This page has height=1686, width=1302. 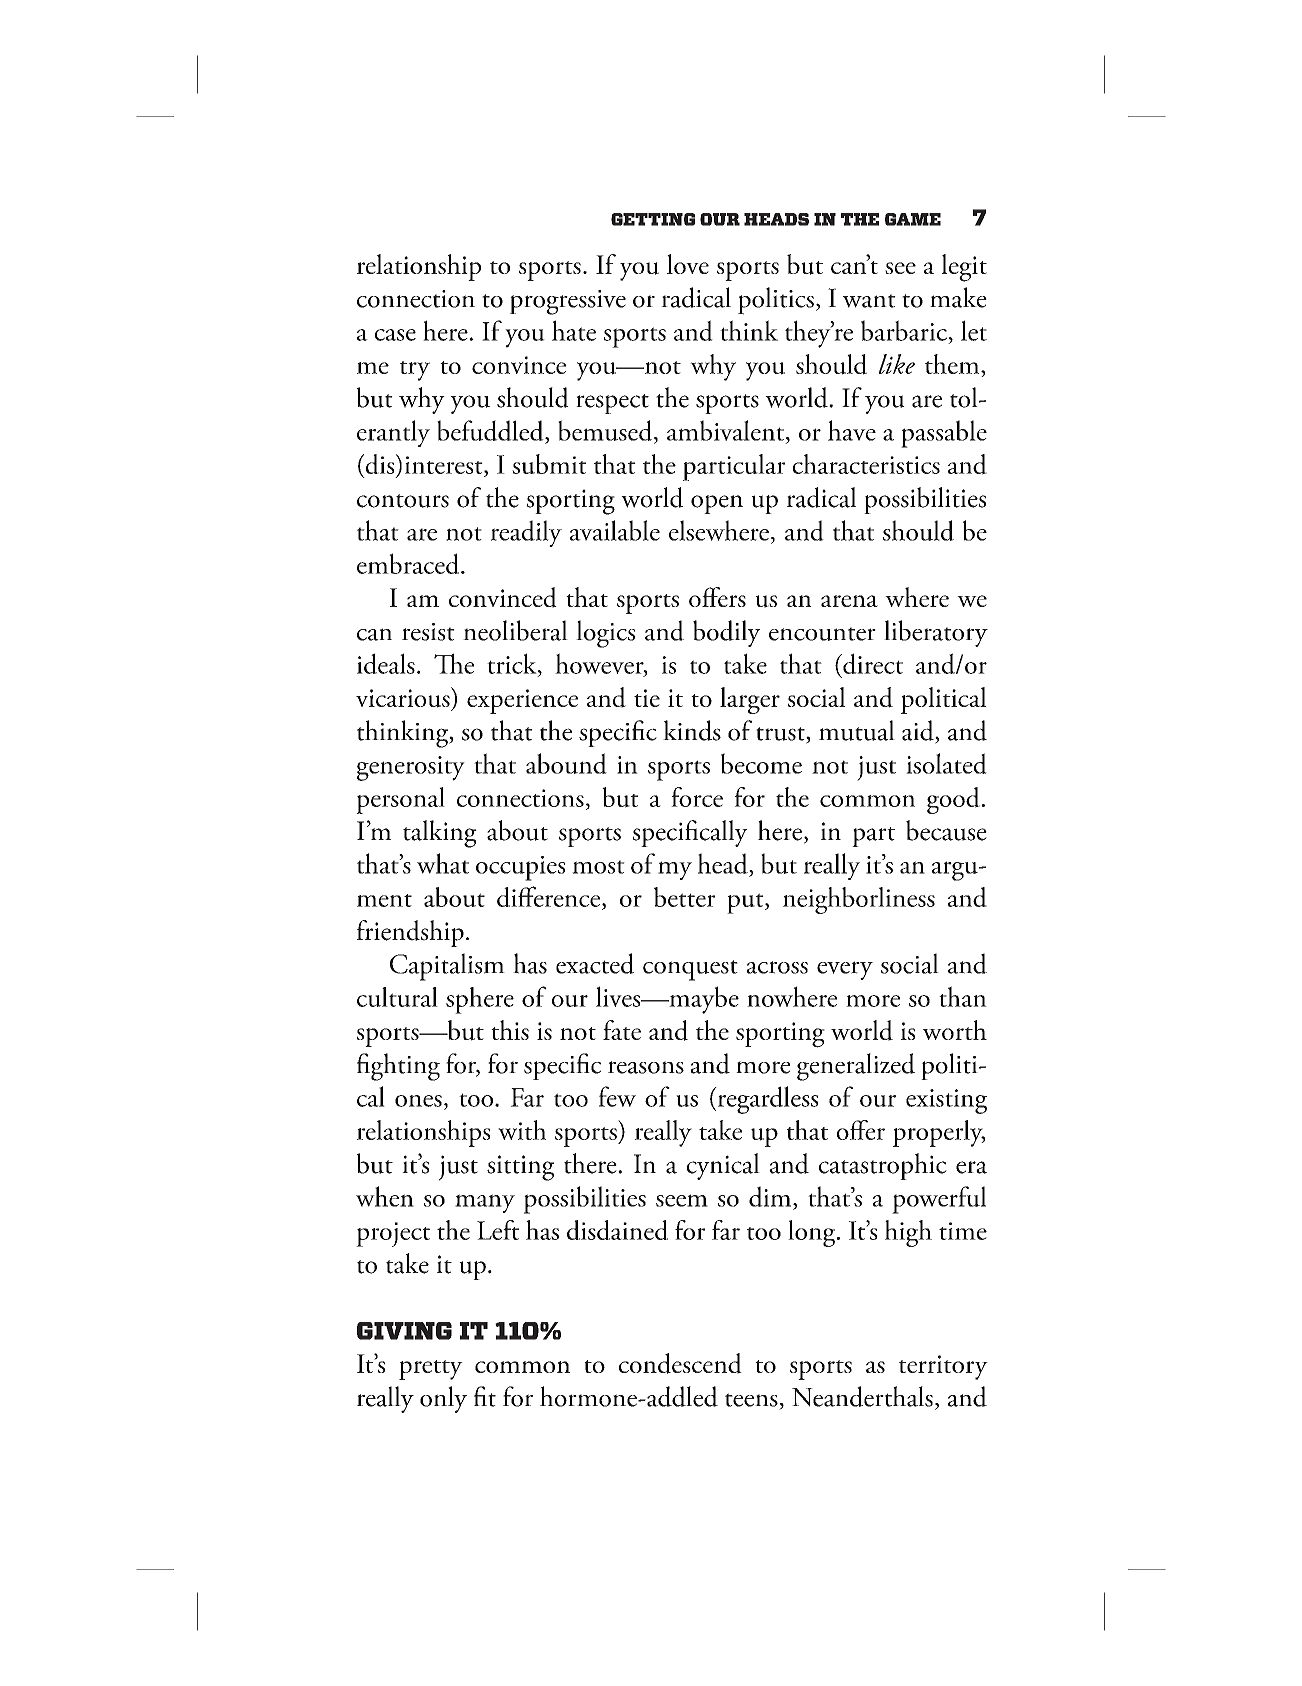 What do you see at coordinates (697, 797) in the page?
I see `force` at bounding box center [697, 797].
